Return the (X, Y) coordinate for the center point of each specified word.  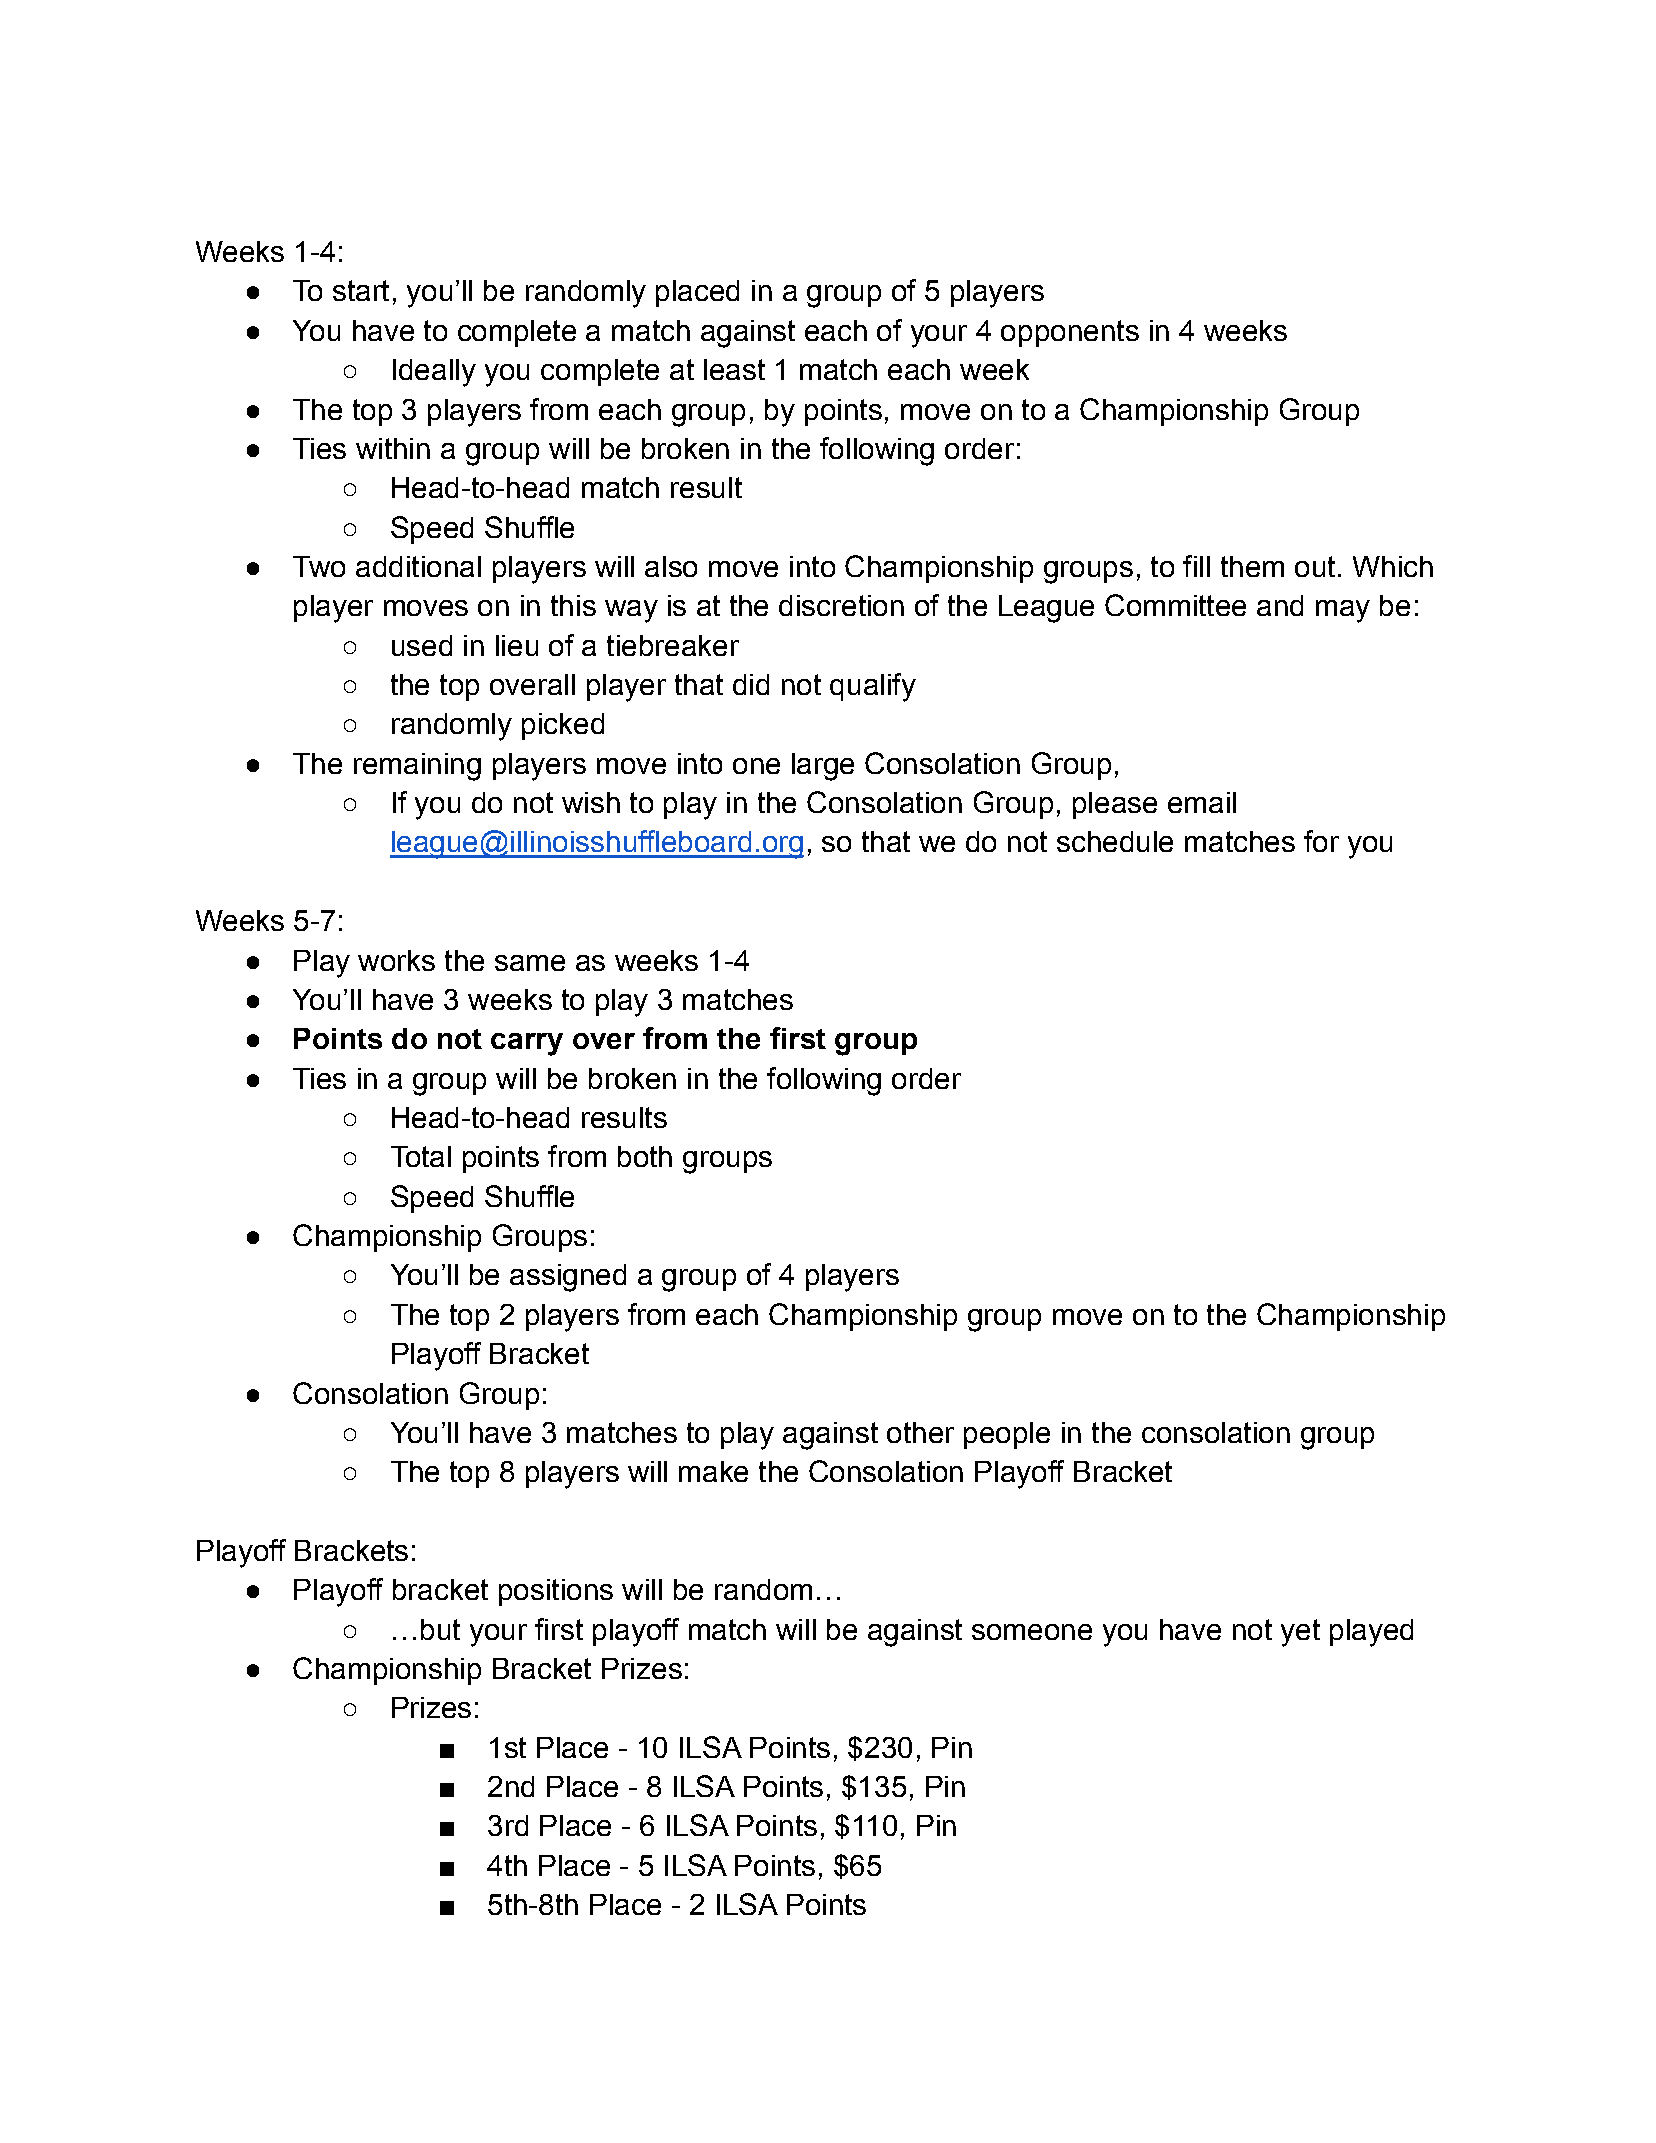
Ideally (434, 373)
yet (1300, 1633)
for (1321, 841)
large (823, 767)
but (440, 1629)
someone (1032, 1632)
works (396, 960)
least (734, 369)
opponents (1070, 333)
